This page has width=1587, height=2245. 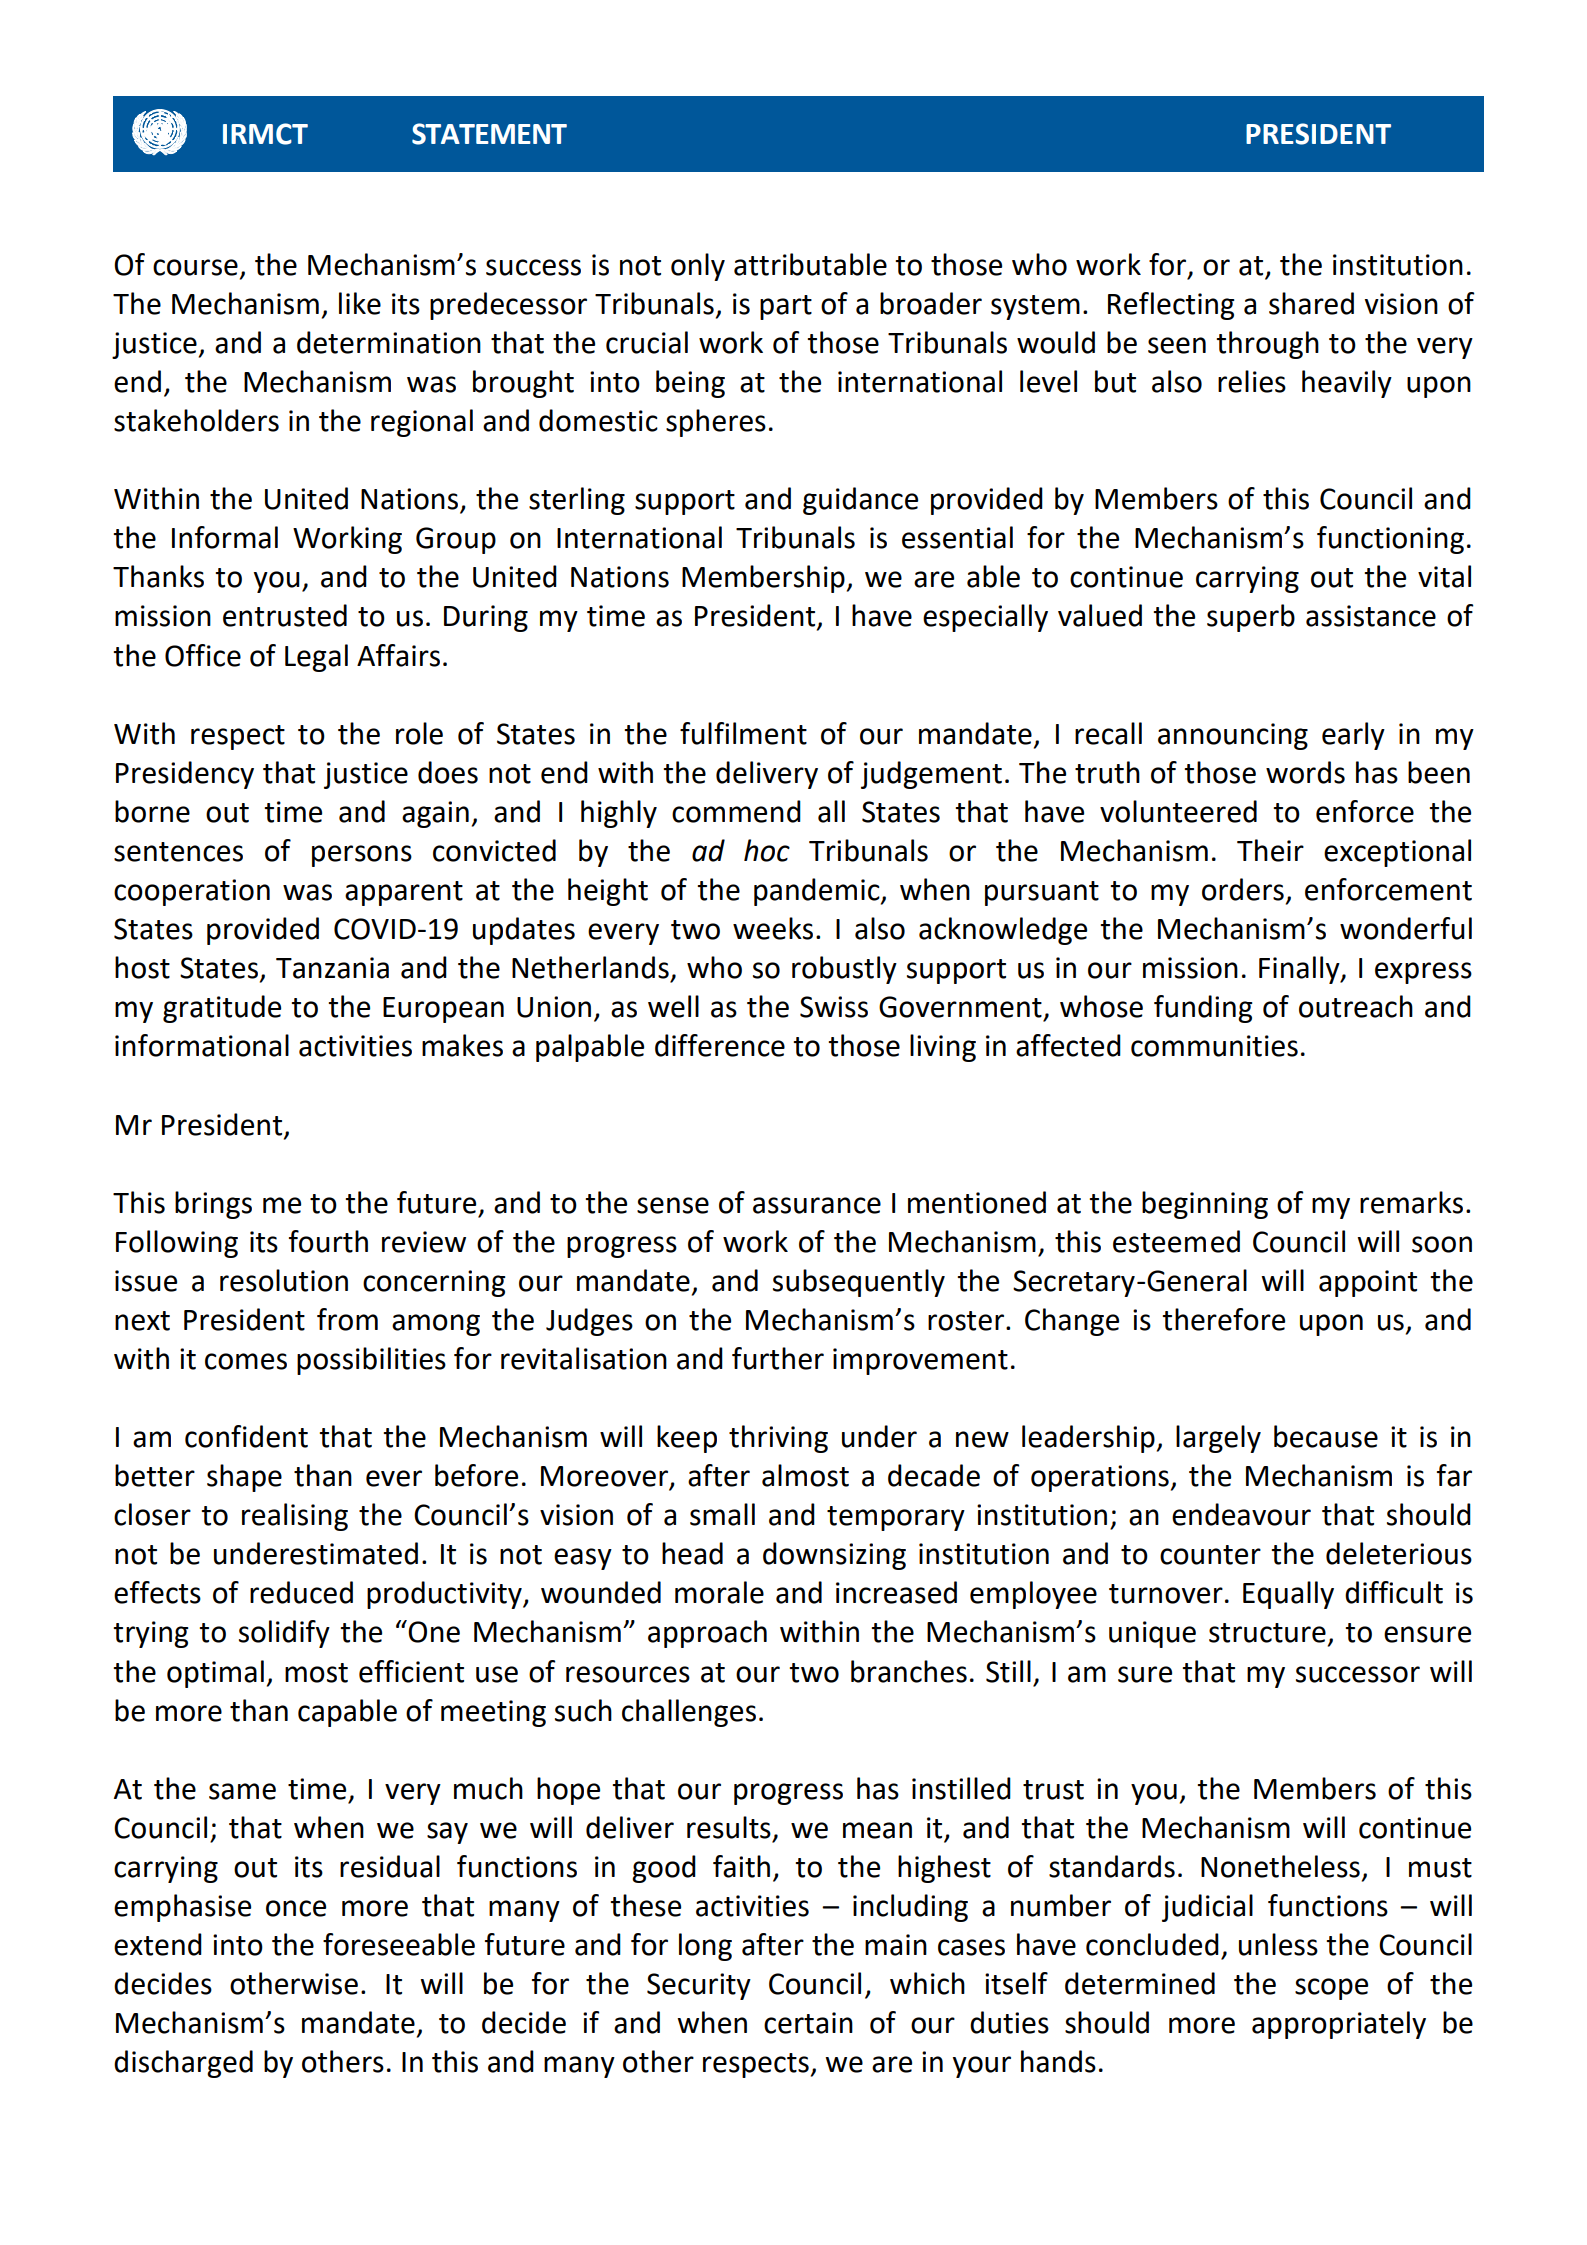 What do you see at coordinates (720, 1045) in the page?
I see `difference` at bounding box center [720, 1045].
